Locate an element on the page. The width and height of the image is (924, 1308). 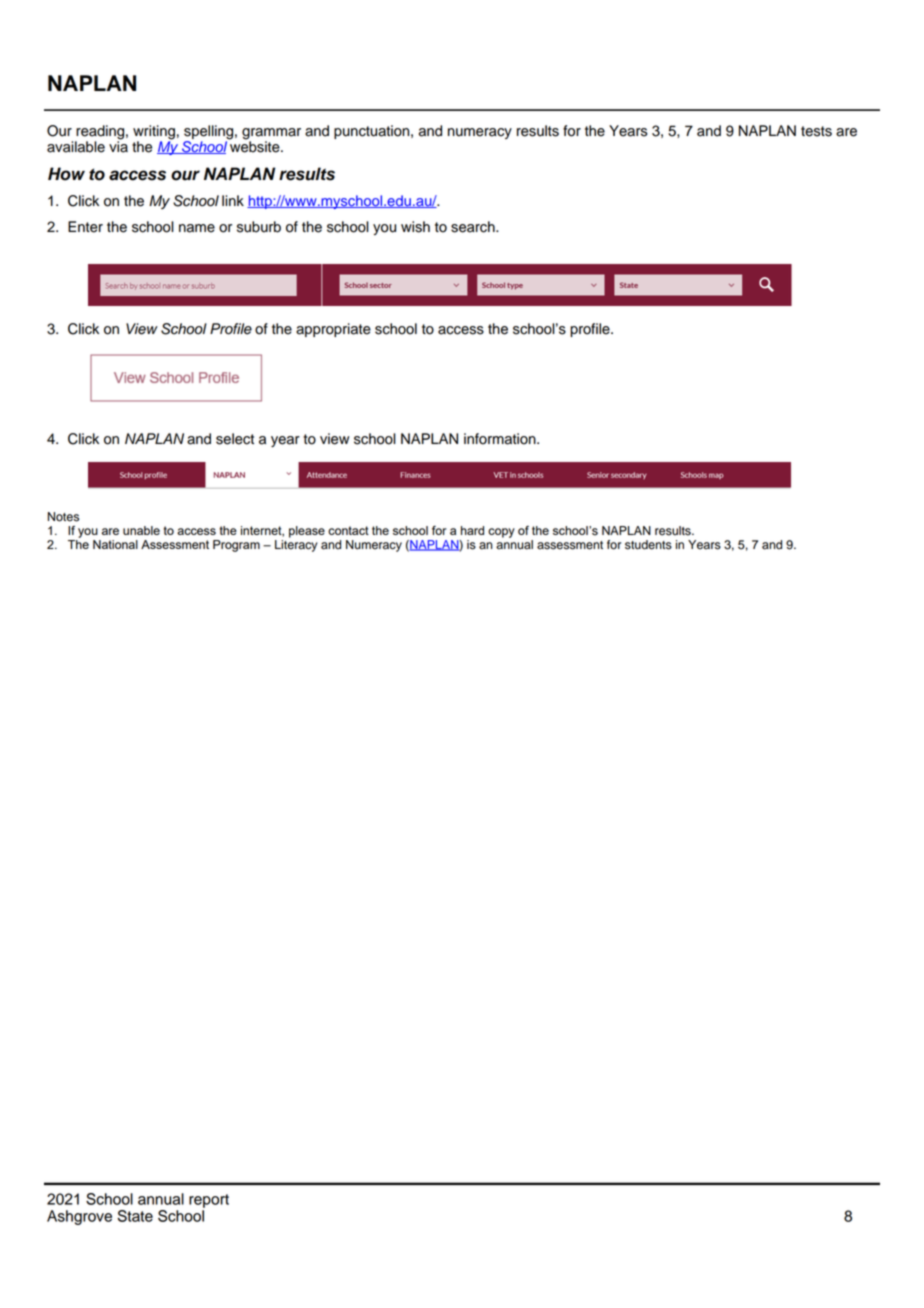
State is located at coordinates (135, 1216).
